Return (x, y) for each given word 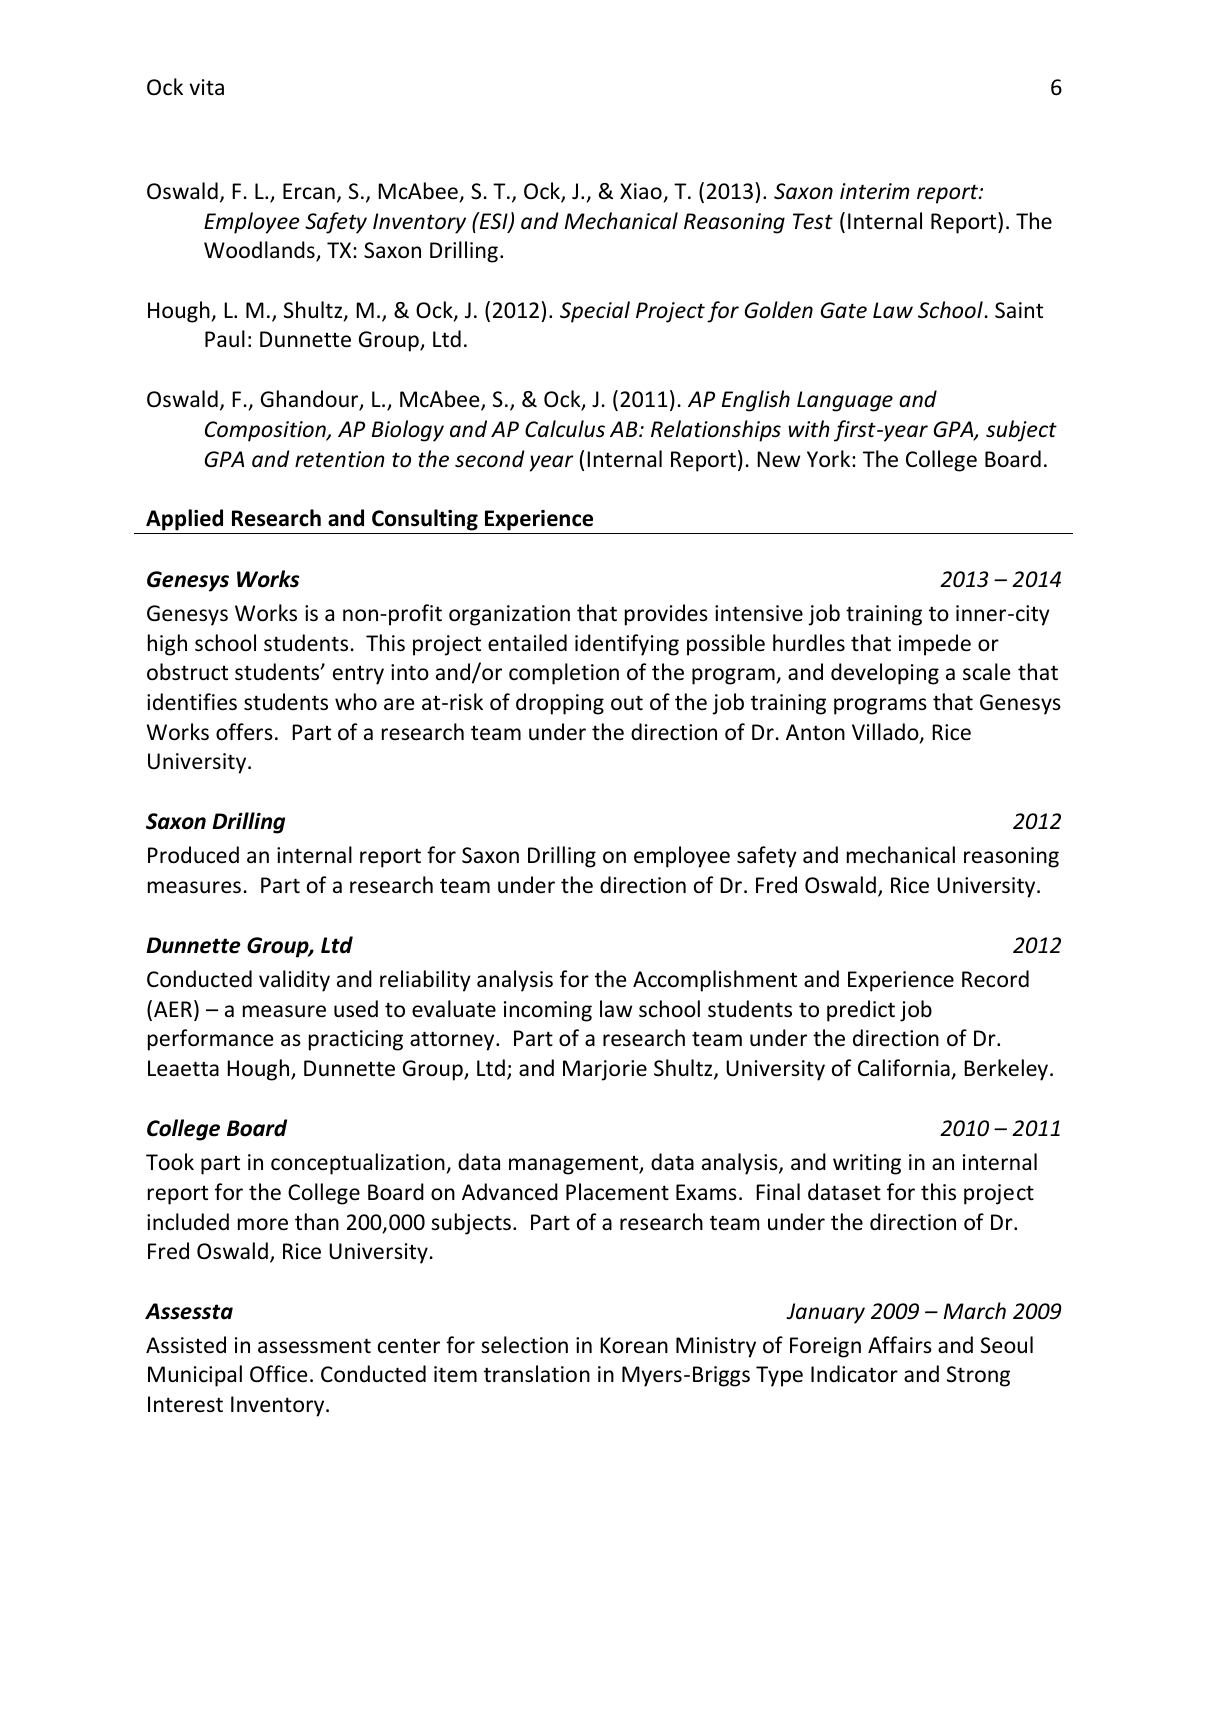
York (830, 459)
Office (279, 1374)
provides (666, 615)
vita (206, 87)
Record (995, 979)
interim (875, 191)
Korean (634, 1345)
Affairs (900, 1344)
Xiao (641, 191)
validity (294, 981)
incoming (548, 1011)
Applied (184, 520)
